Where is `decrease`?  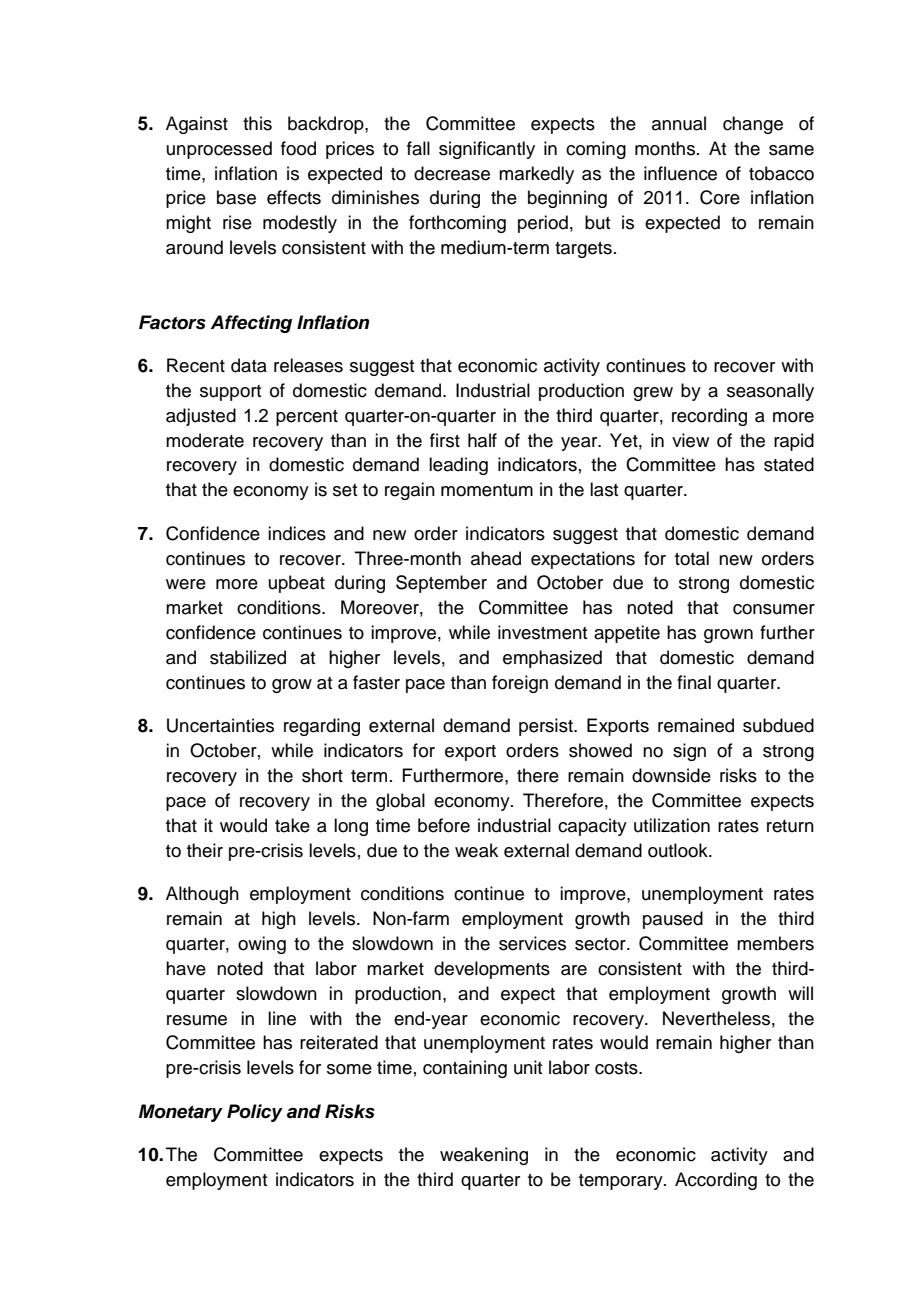 decrease is located at coordinates (452, 173).
